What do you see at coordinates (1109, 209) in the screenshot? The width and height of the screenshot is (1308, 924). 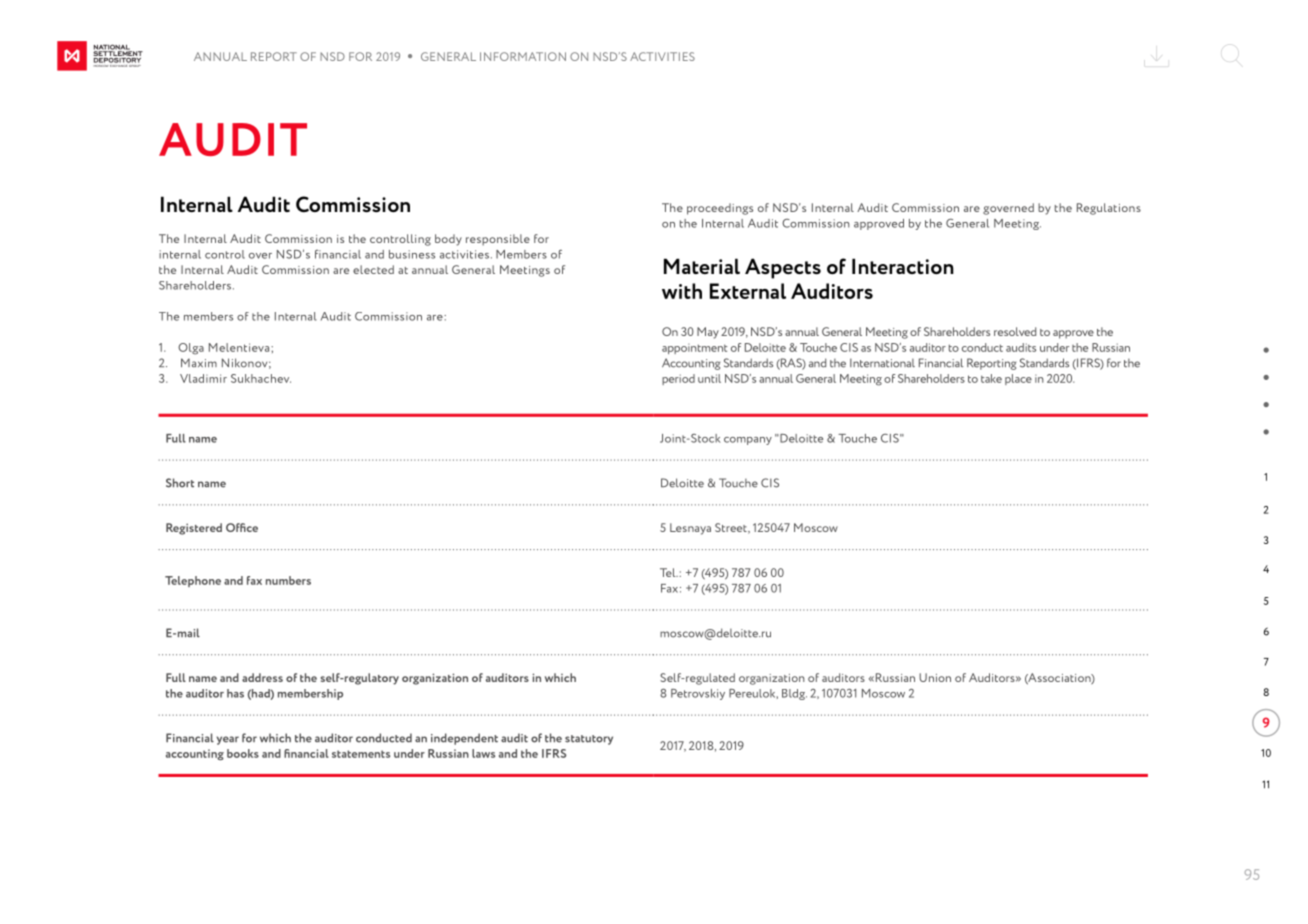 I see `Regulations` at bounding box center [1109, 209].
